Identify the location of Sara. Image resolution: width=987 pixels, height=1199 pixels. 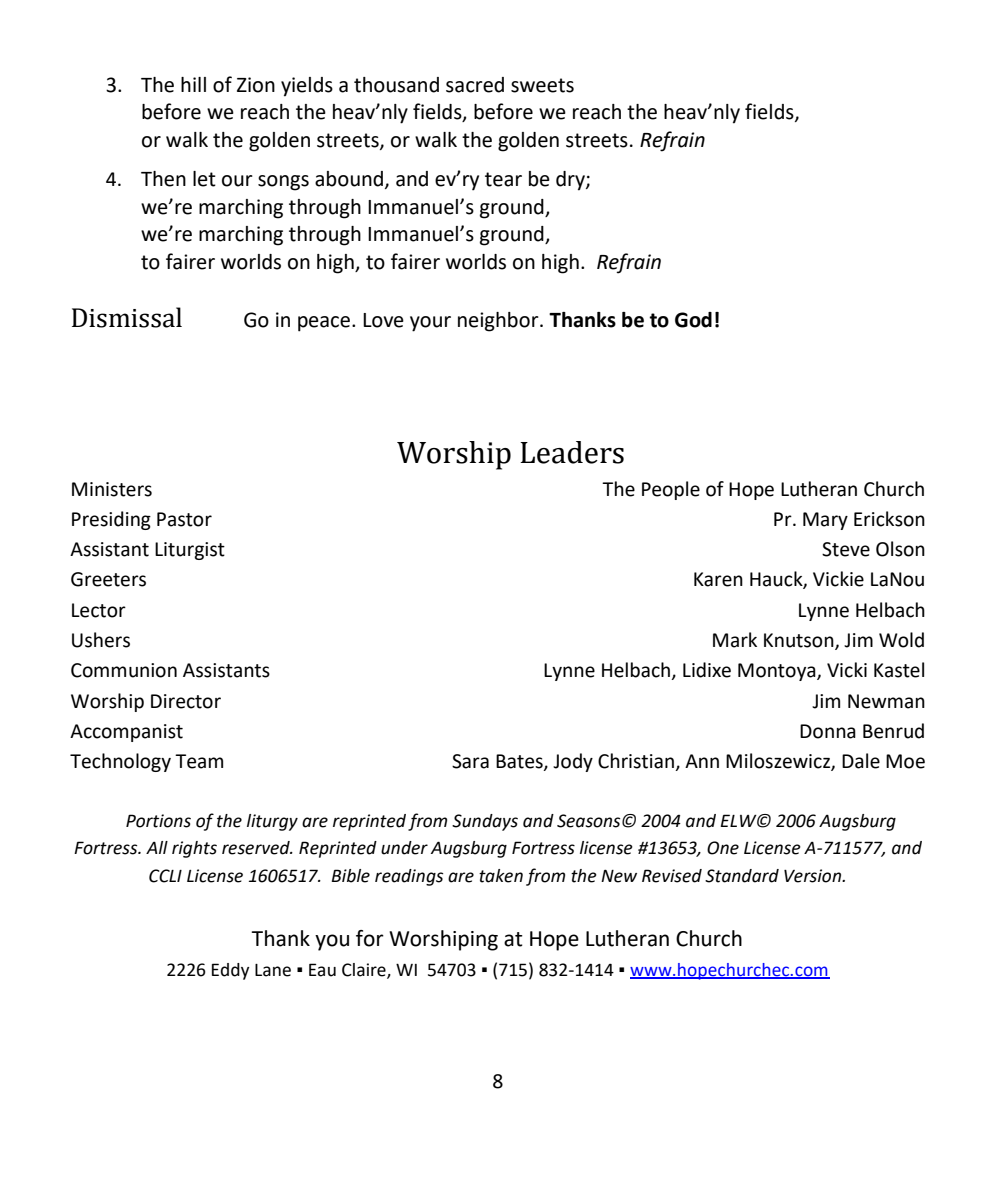
(470, 761).
